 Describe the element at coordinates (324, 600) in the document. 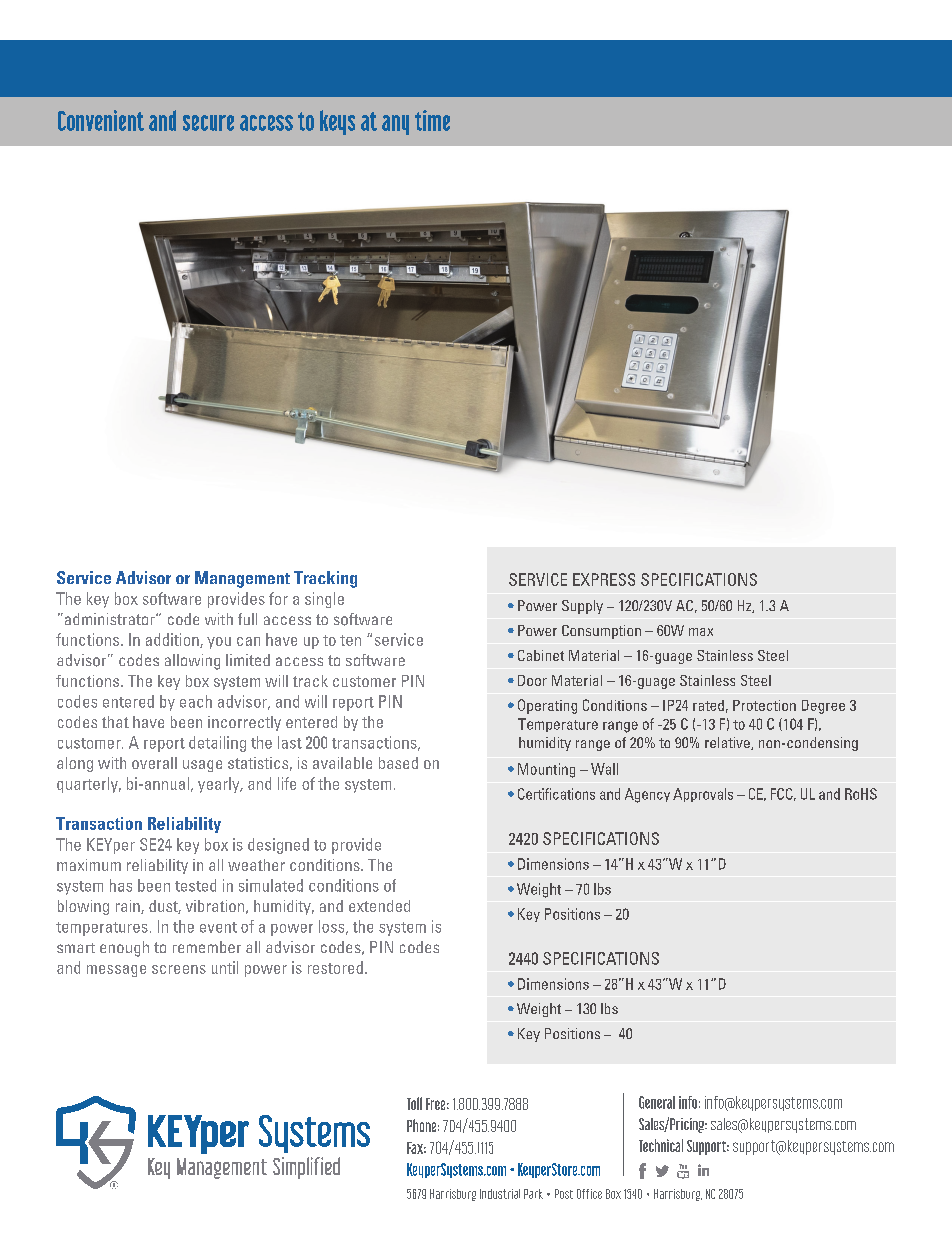

I see `single` at that location.
